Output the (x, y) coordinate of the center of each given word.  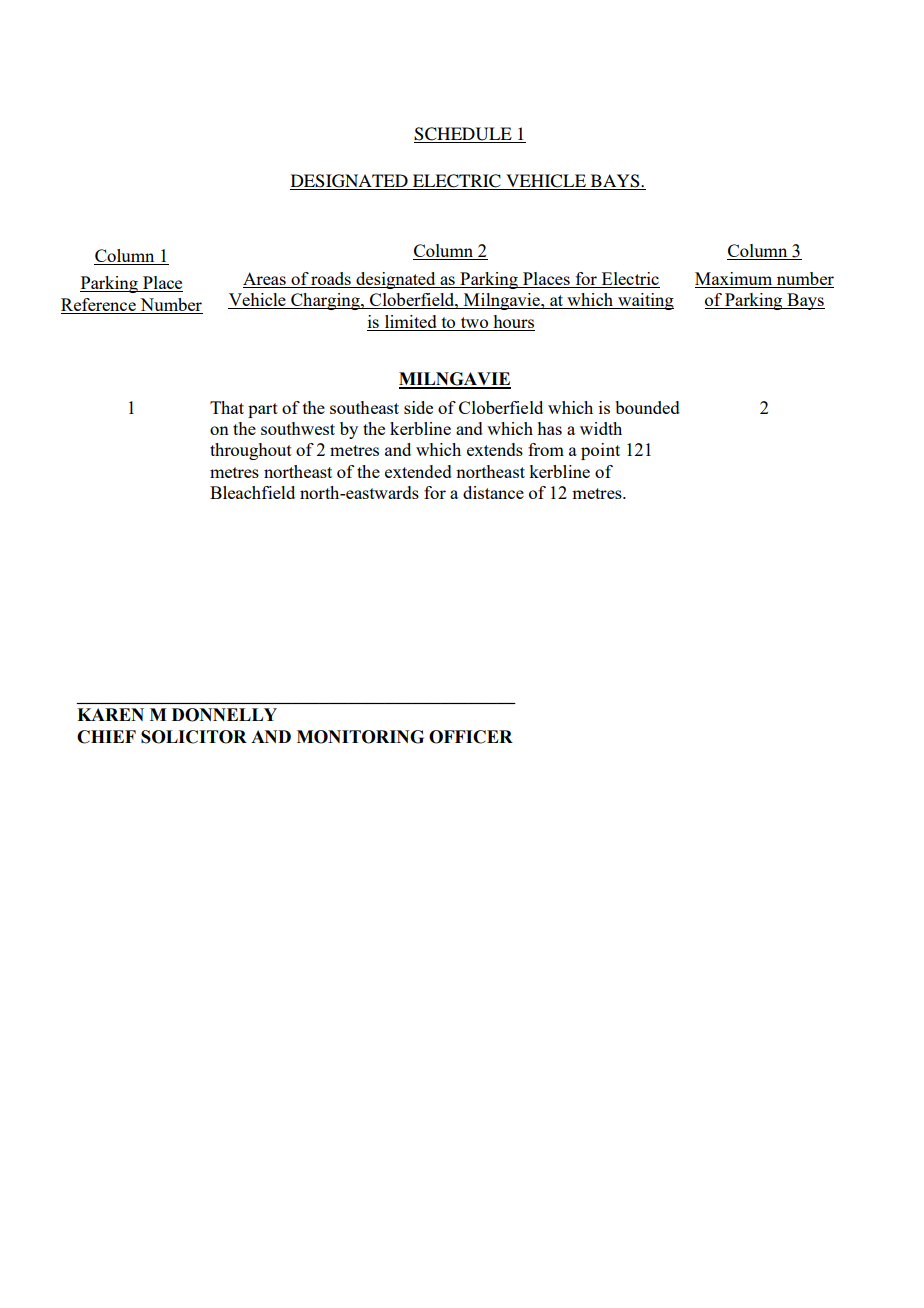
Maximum (733, 278)
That (227, 407)
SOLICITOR (194, 737)
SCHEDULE (464, 135)
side (418, 407)
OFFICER (471, 737)
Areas (264, 278)
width (601, 428)
